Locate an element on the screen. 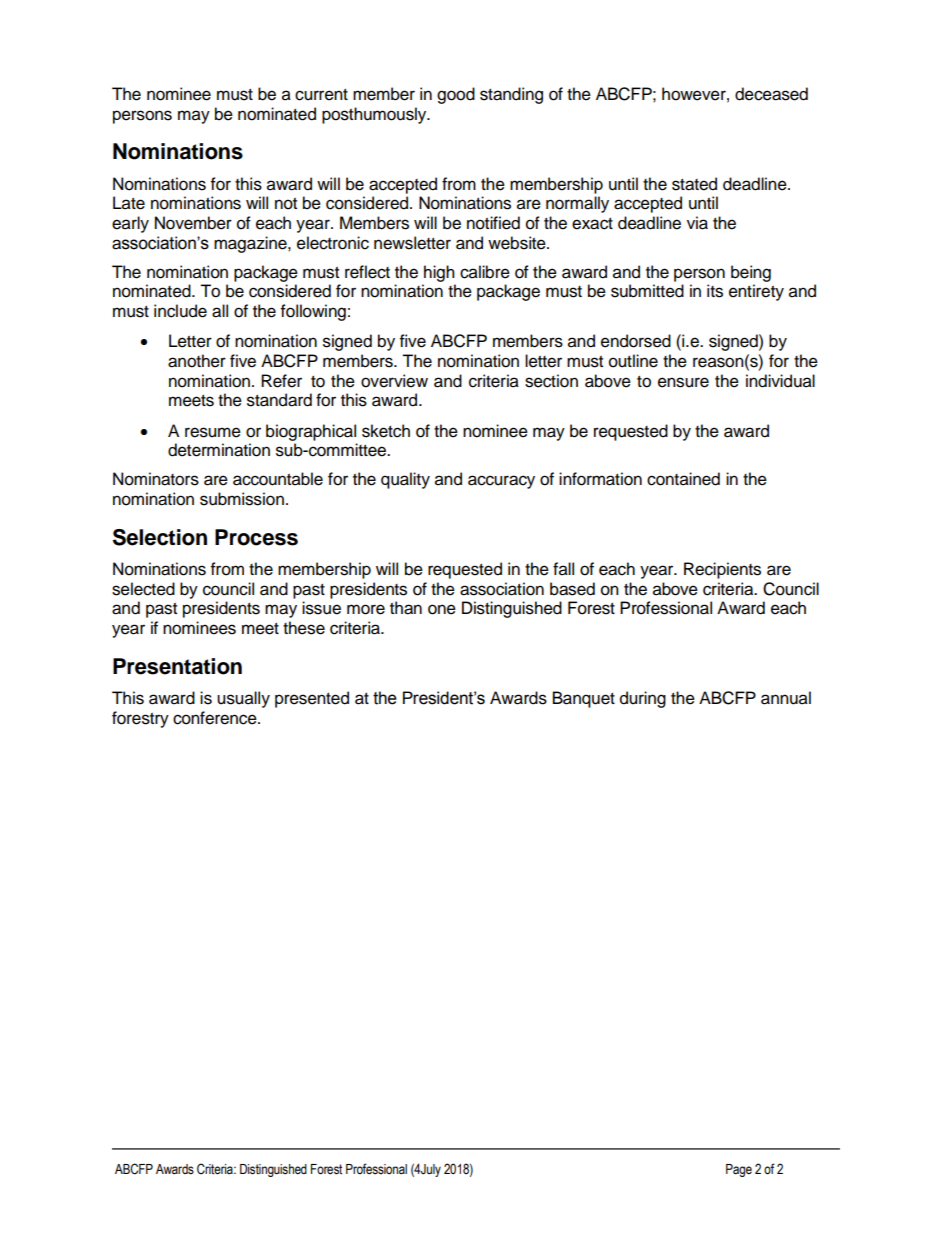  good is located at coordinates (456, 95).
